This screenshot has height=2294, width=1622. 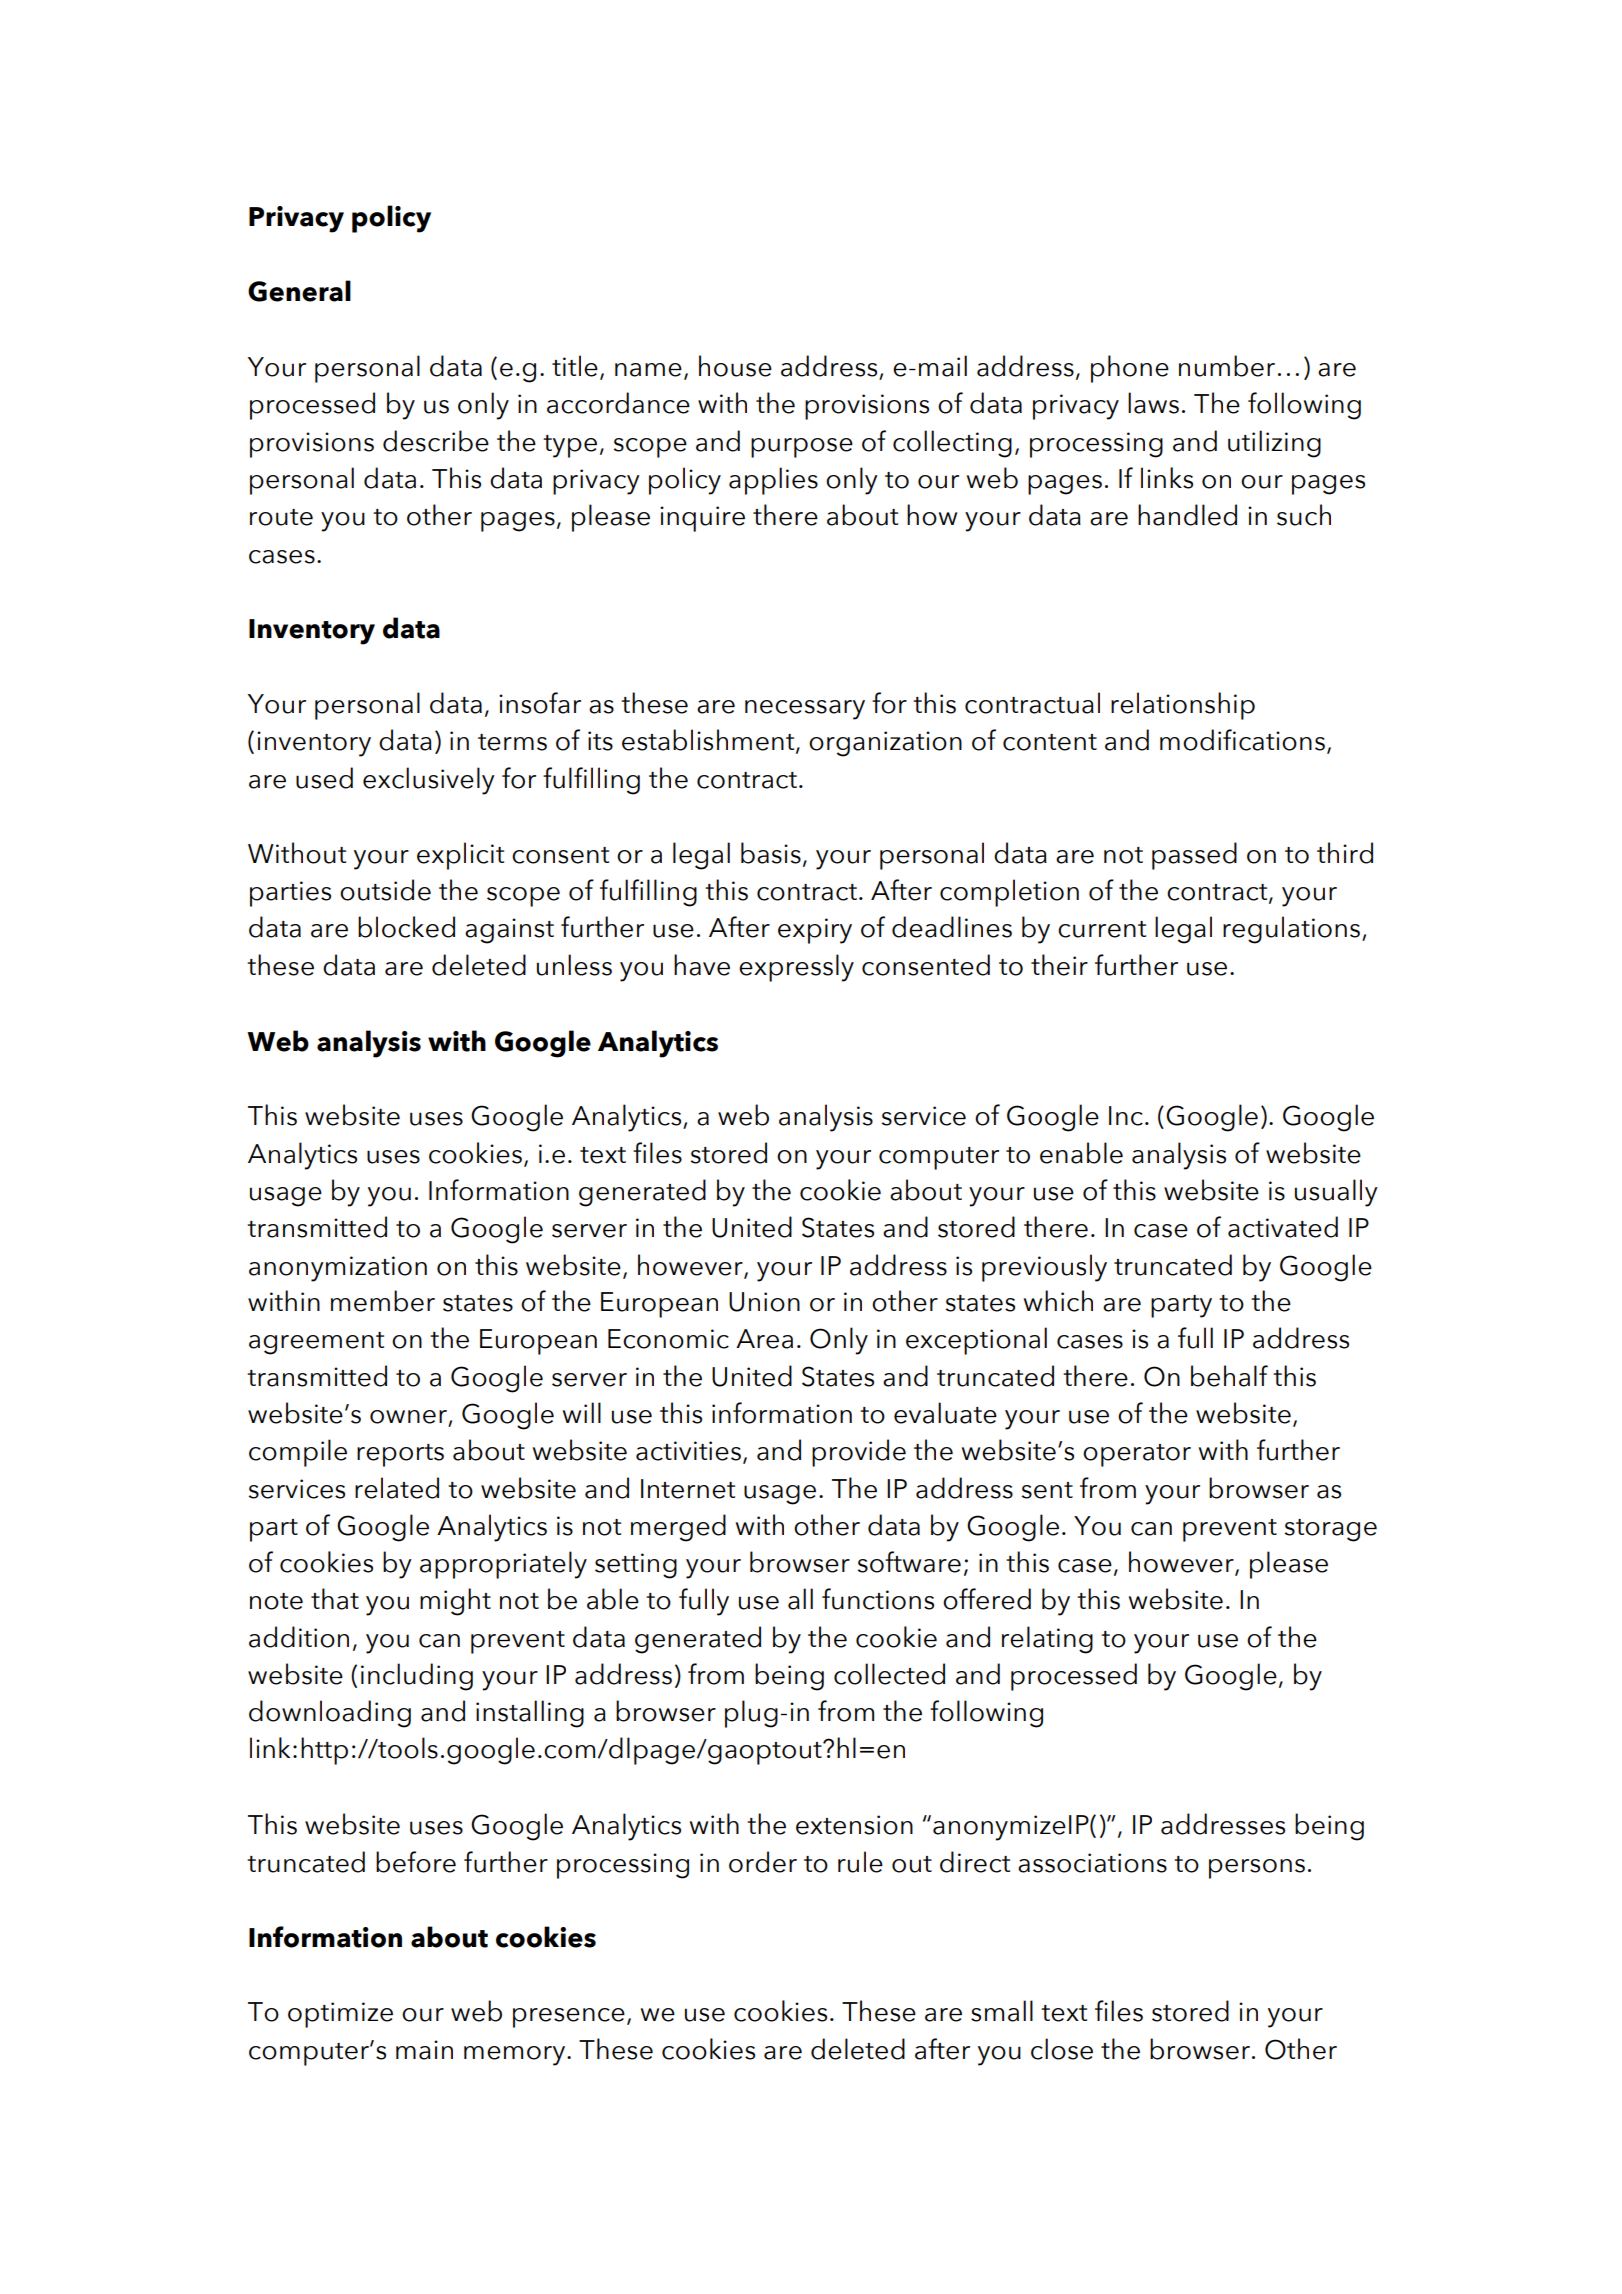 What do you see at coordinates (735, 366) in the screenshot?
I see `house` at bounding box center [735, 366].
